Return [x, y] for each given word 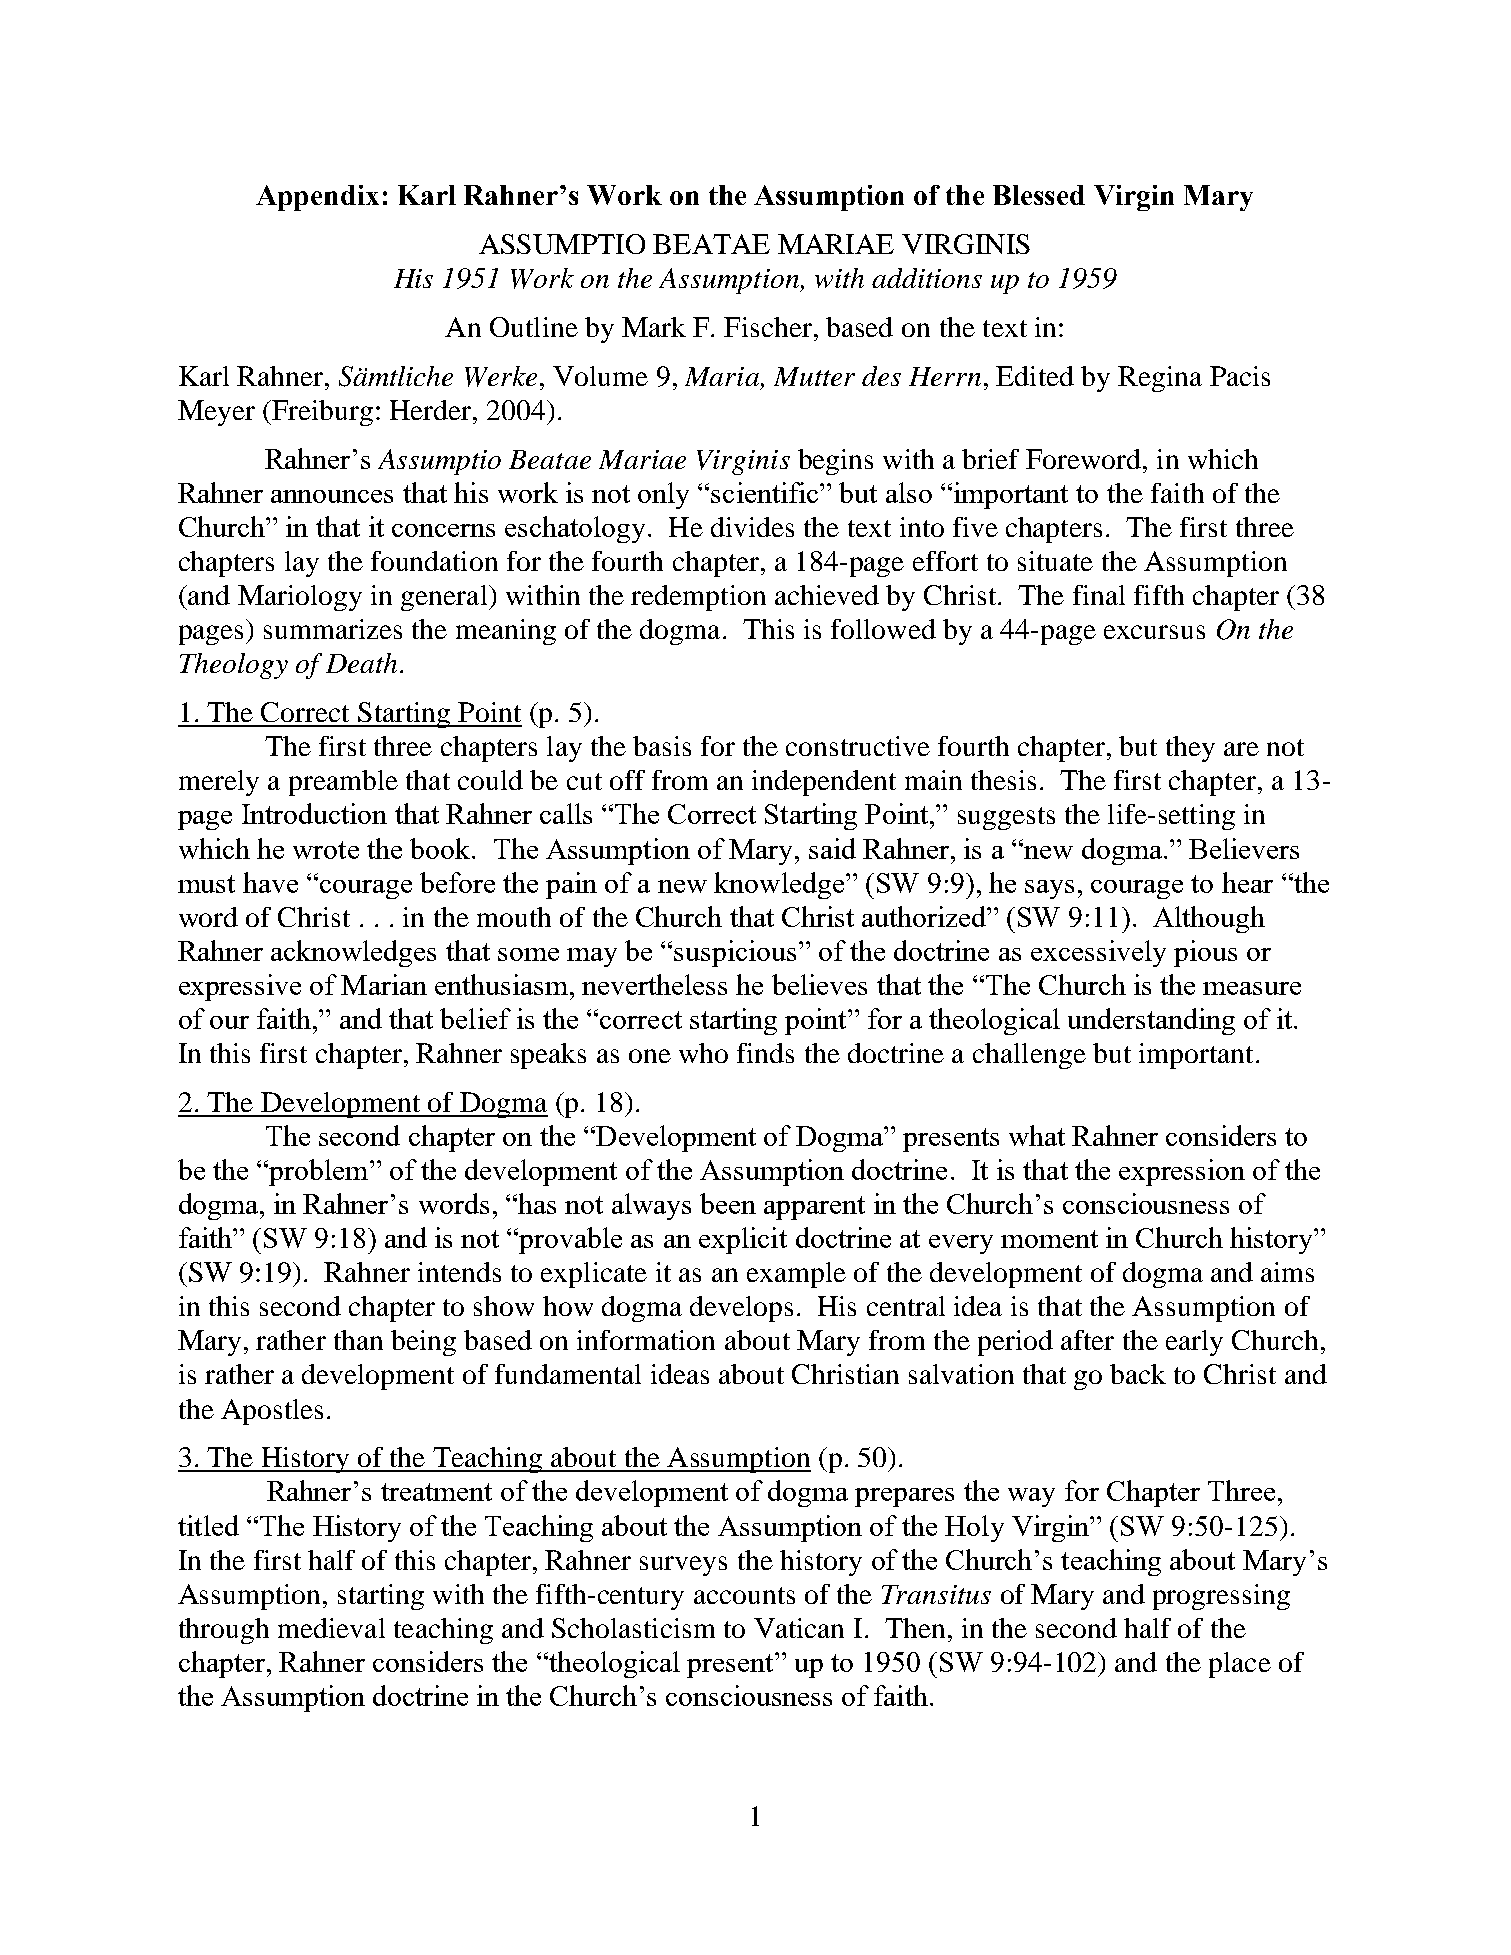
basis [662, 746]
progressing [1221, 1597]
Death [361, 663]
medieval [331, 1628]
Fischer [769, 327]
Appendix [317, 198]
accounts [744, 1595]
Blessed [1039, 195]
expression [1182, 1172]
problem [319, 1172]
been [728, 1203]
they [1190, 749]
